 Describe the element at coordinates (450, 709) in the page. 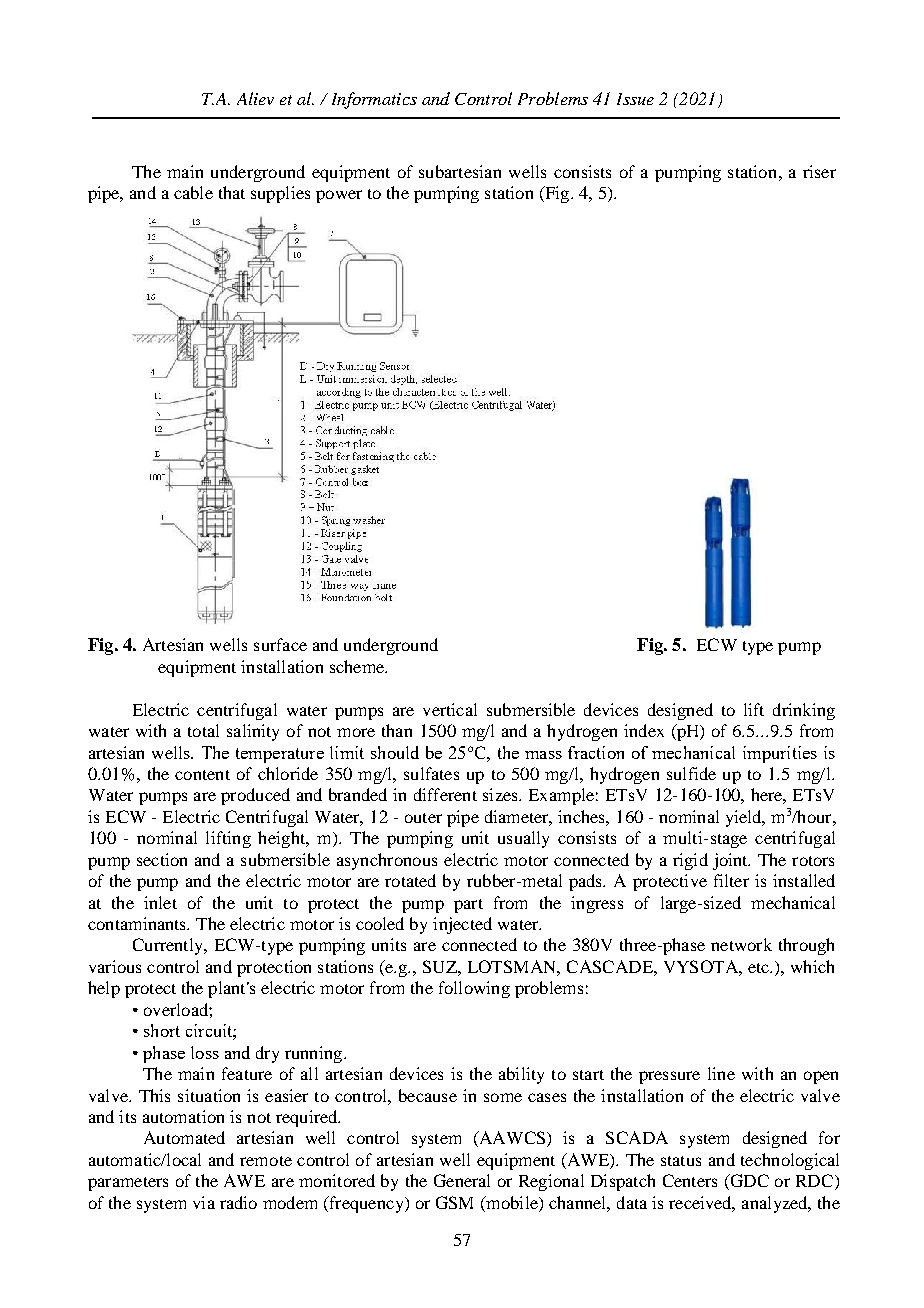

I see `vertical` at that location.
